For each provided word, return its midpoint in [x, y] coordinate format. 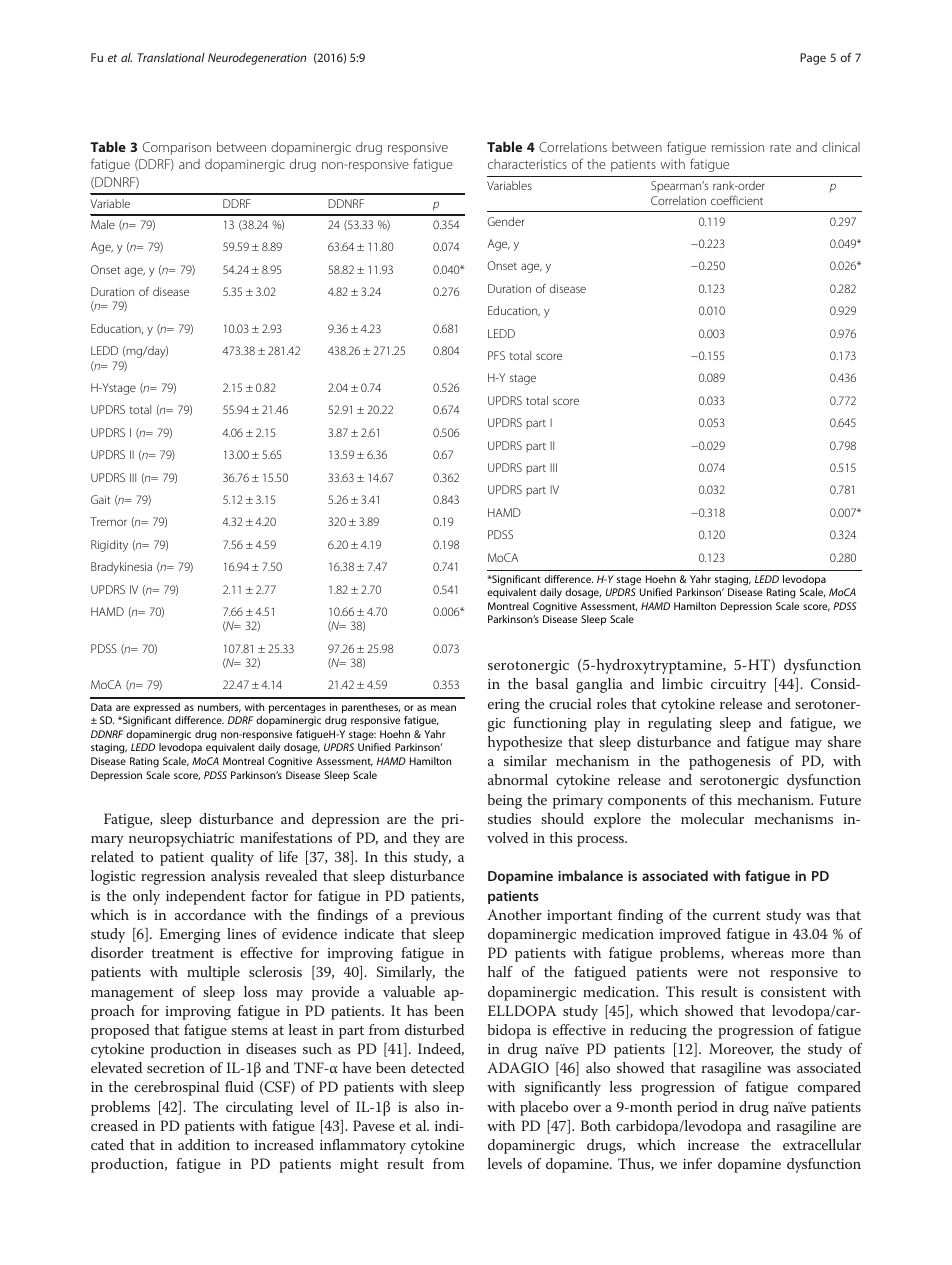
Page [813, 59]
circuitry [738, 686]
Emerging [190, 935]
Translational [171, 57]
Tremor [108, 521]
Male [103, 224]
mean [443, 708]
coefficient [737, 200]
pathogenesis [730, 762]
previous [437, 917]
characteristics [527, 164]
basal [552, 683]
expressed [157, 708]
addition [204, 1144]
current [737, 915]
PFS [496, 355]
